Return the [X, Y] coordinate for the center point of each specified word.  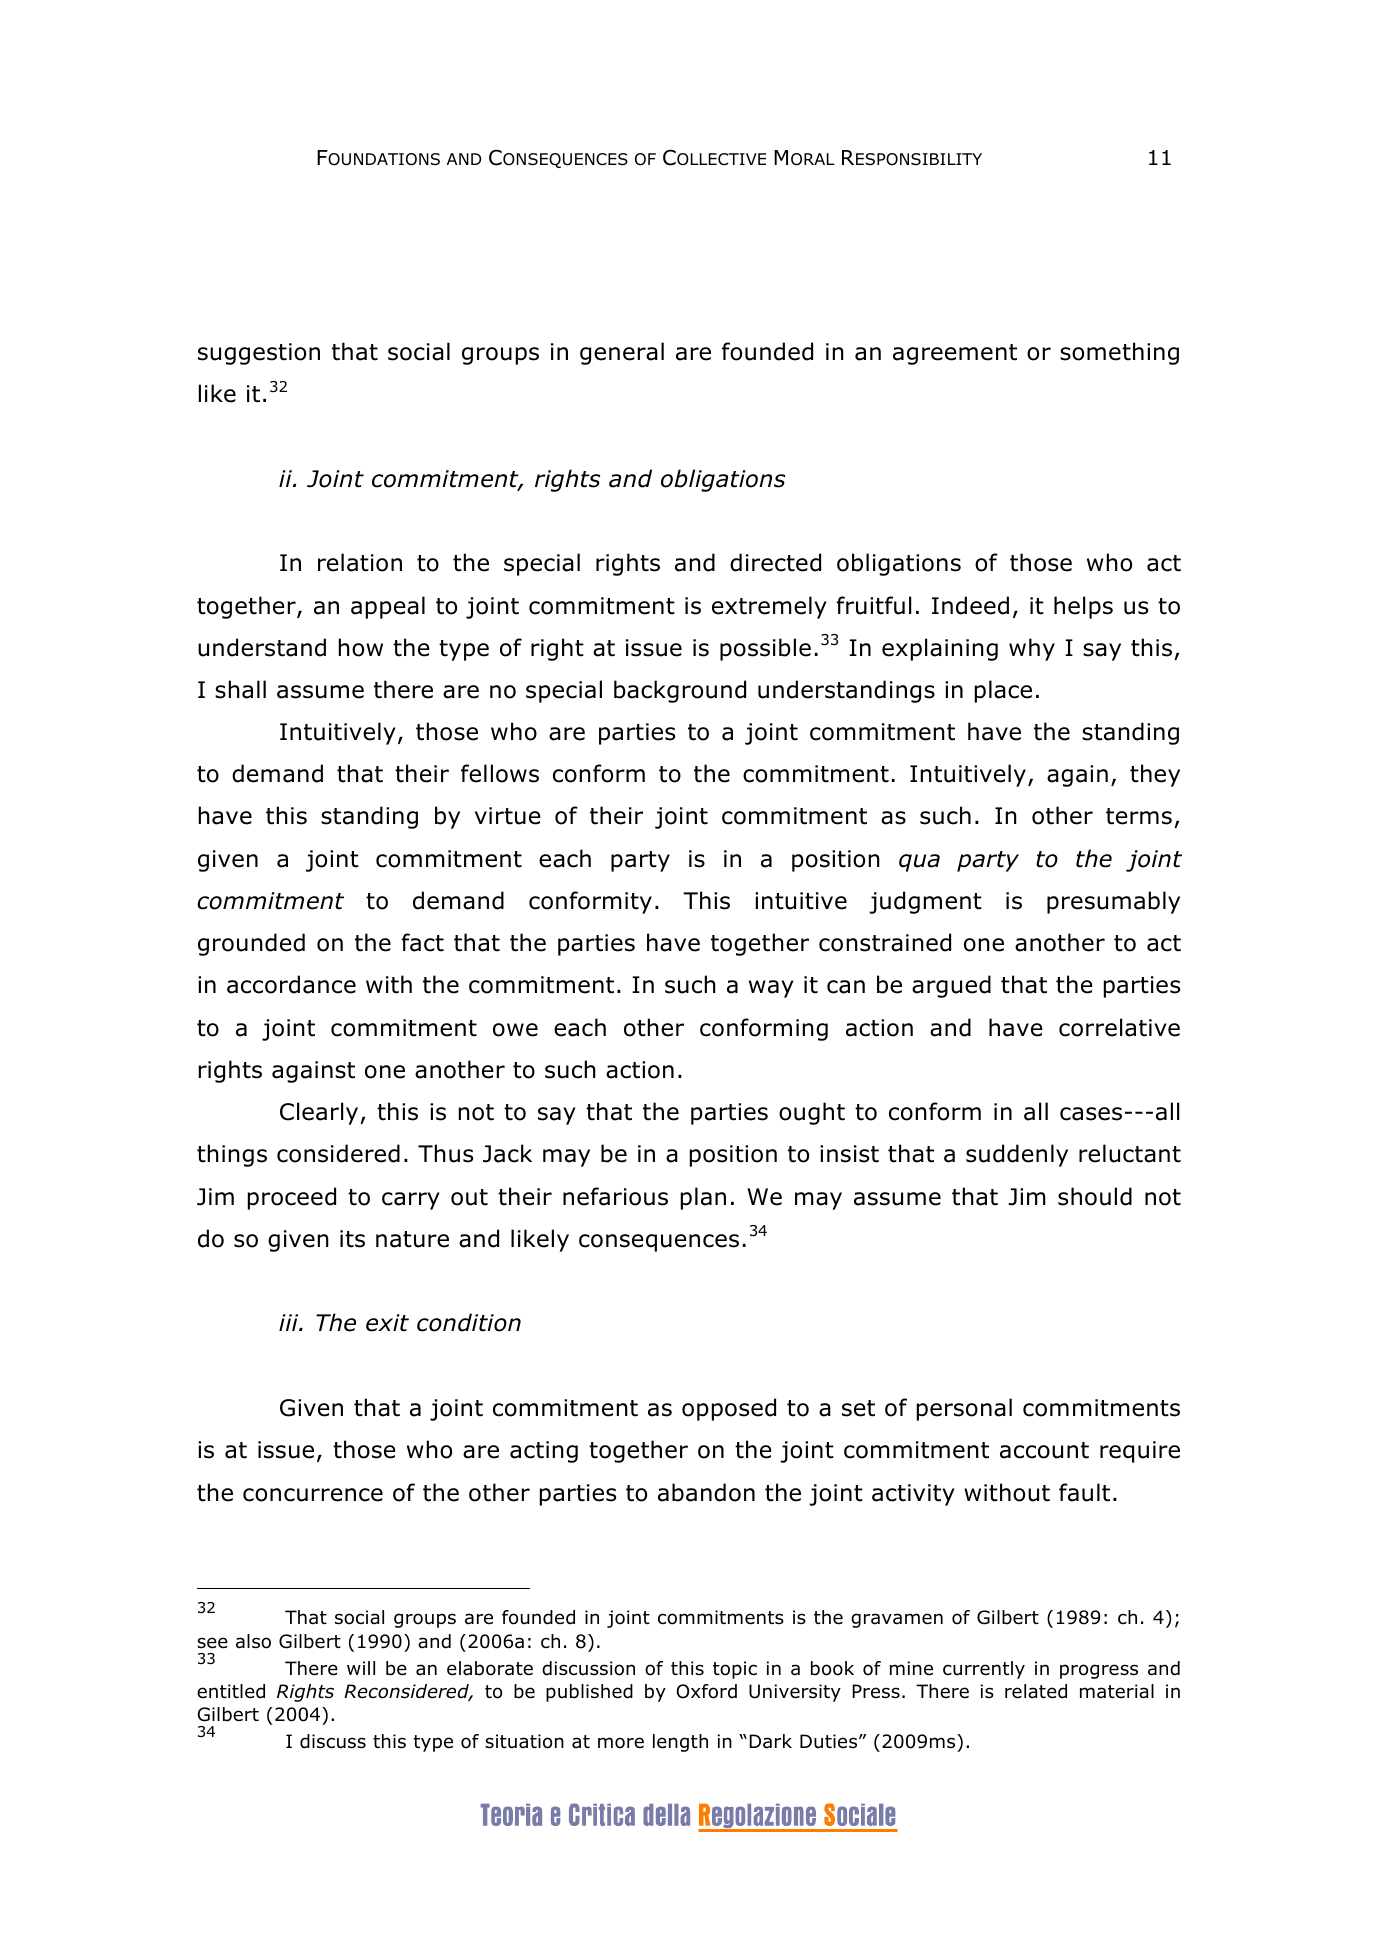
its [352, 1239]
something [1119, 353]
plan [703, 1198]
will [361, 1668]
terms [1139, 816]
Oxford [706, 1691]
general [622, 353]
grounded [251, 944]
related [1036, 1691]
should [1095, 1196]
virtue [508, 816]
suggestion [259, 354]
